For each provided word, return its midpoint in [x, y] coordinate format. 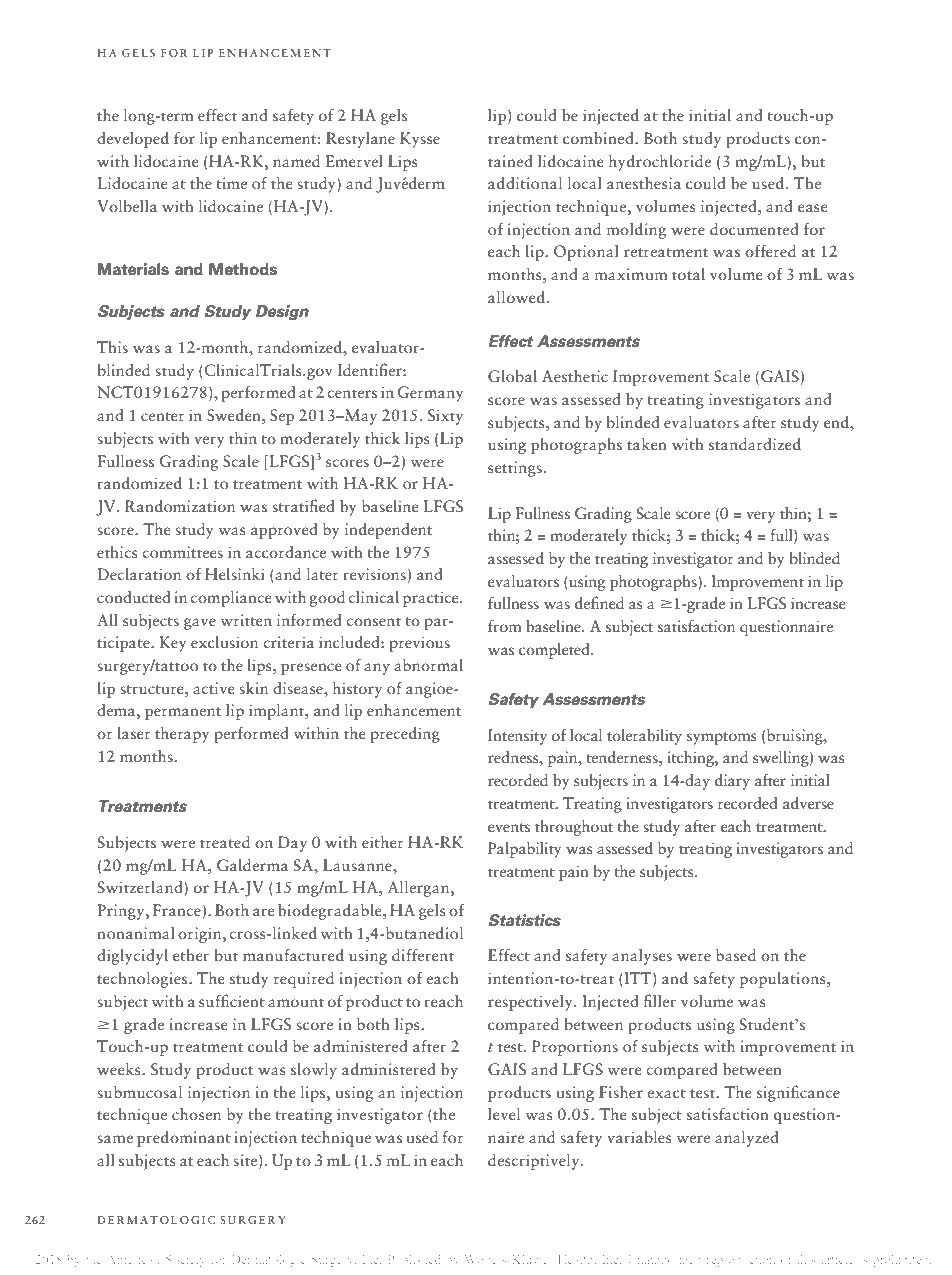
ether [191, 955]
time [232, 183]
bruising [796, 737]
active [214, 688]
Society [185, 1261]
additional [525, 183]
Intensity [517, 737]
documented [754, 229]
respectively [531, 1003]
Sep [282, 417]
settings [515, 469]
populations [784, 980]
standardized [755, 444]
